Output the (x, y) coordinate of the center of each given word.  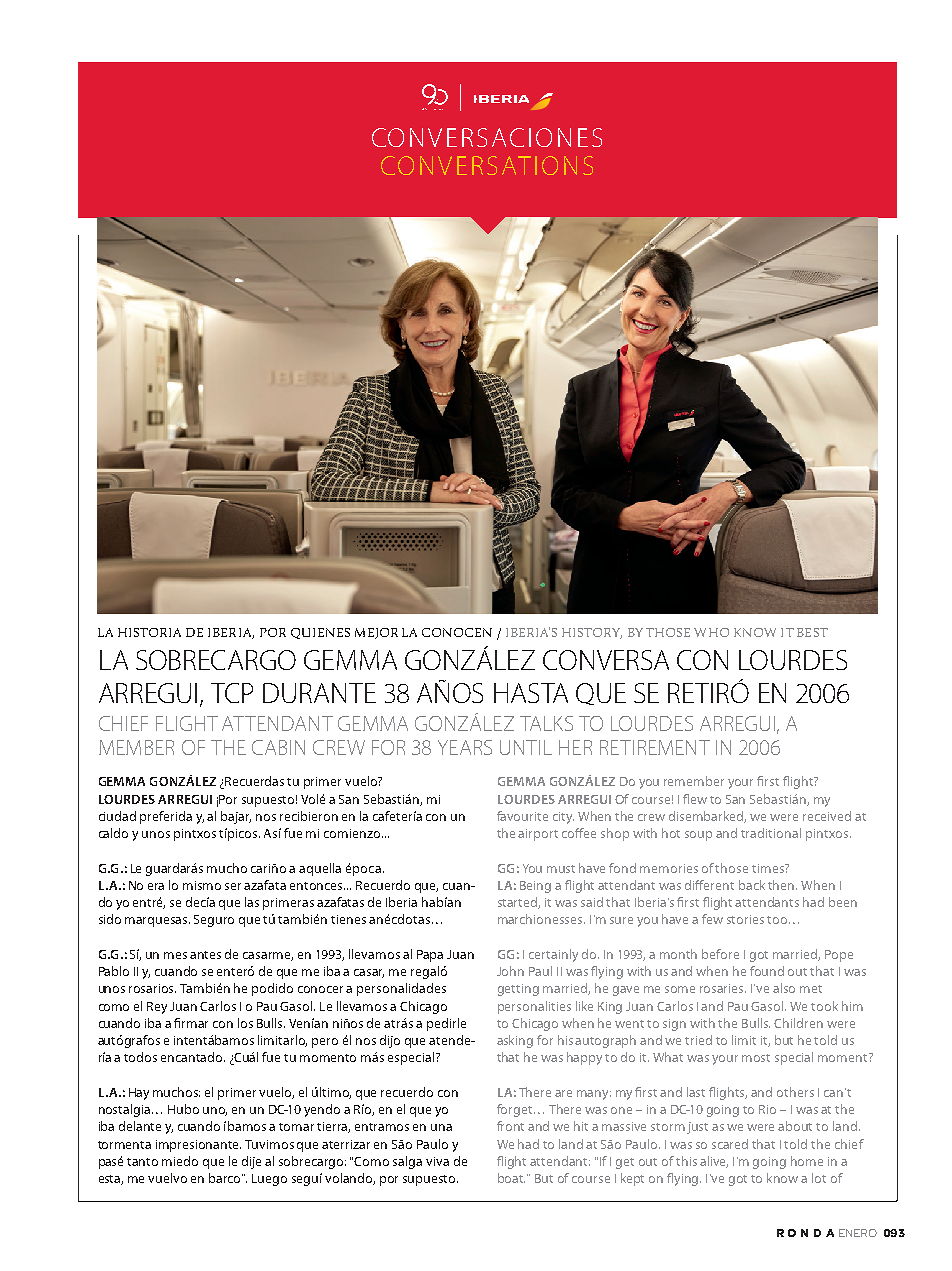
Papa (430, 956)
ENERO (858, 1233)
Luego (269, 1180)
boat (511, 1178)
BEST (812, 632)
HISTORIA (149, 632)
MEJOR (376, 633)
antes (205, 955)
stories (745, 919)
